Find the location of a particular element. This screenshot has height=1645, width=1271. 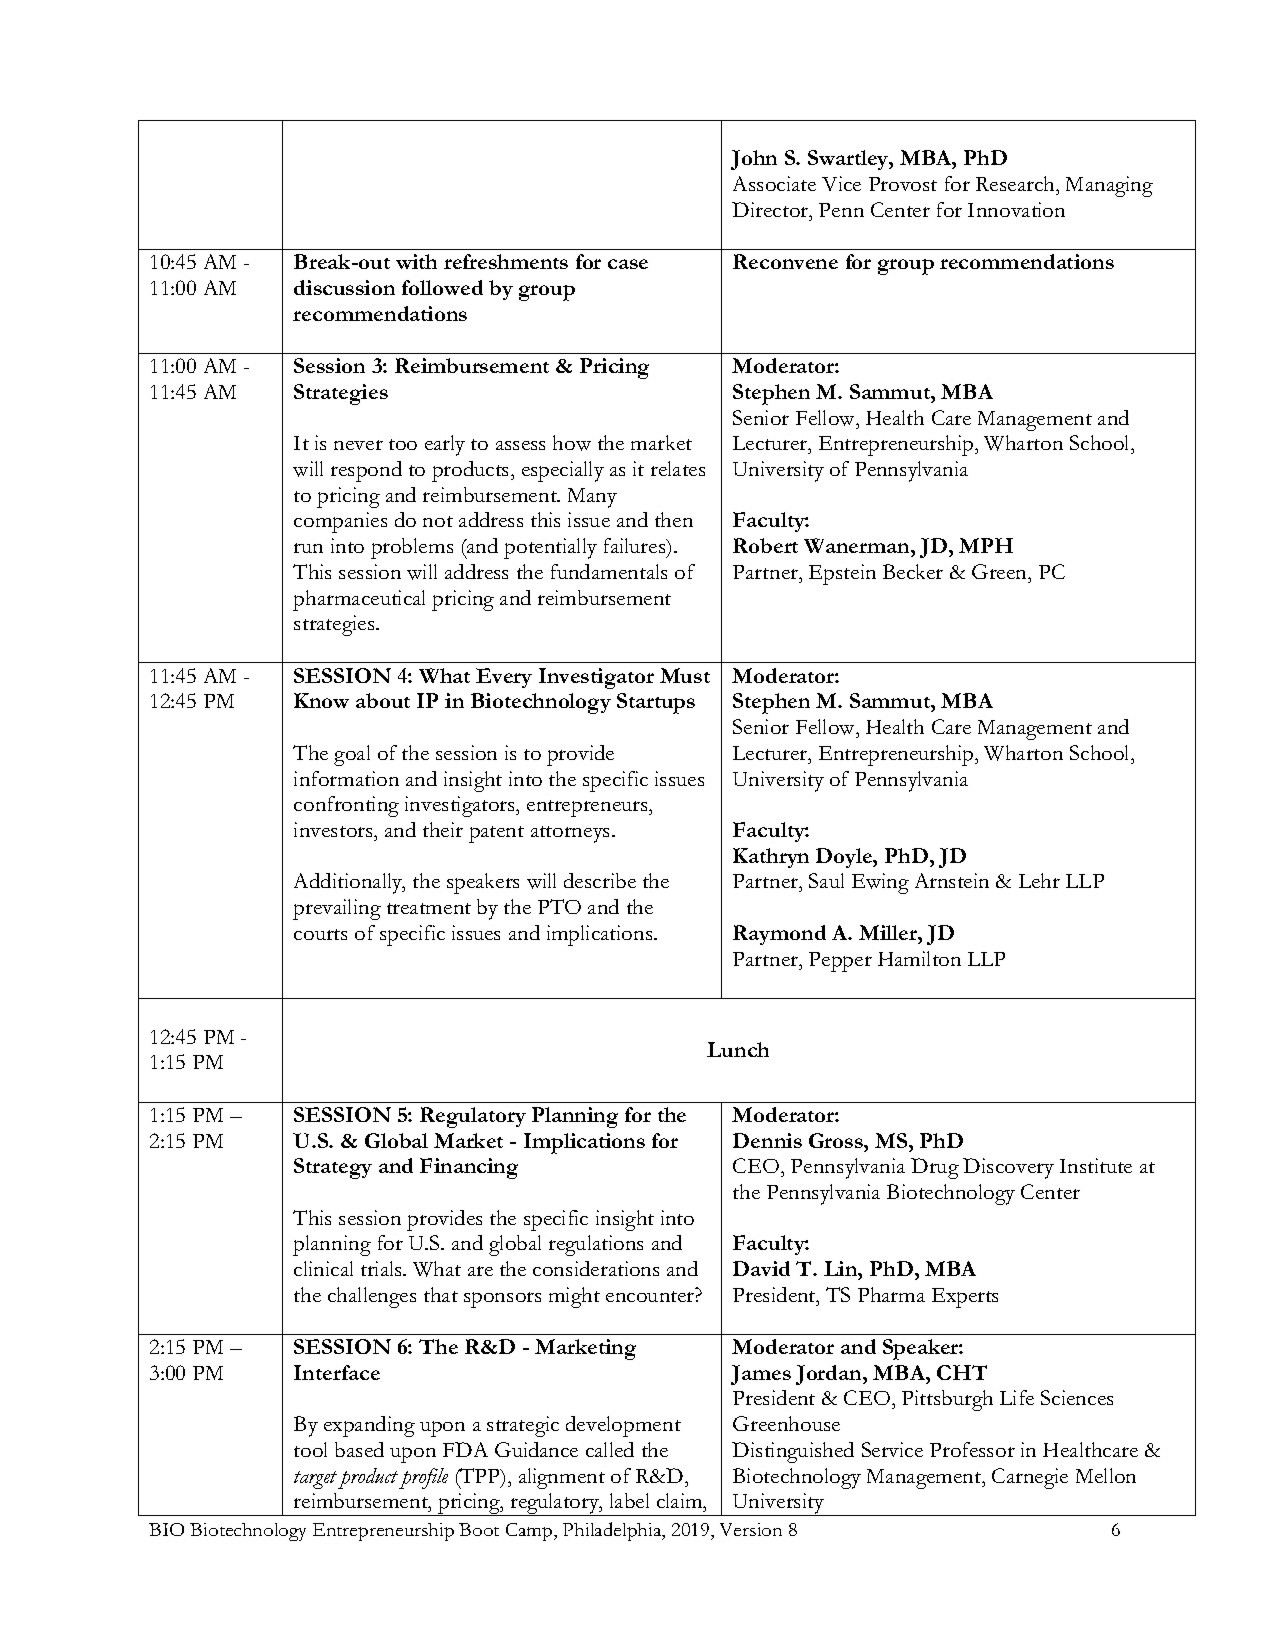

Lunch is located at coordinates (738, 1049).
